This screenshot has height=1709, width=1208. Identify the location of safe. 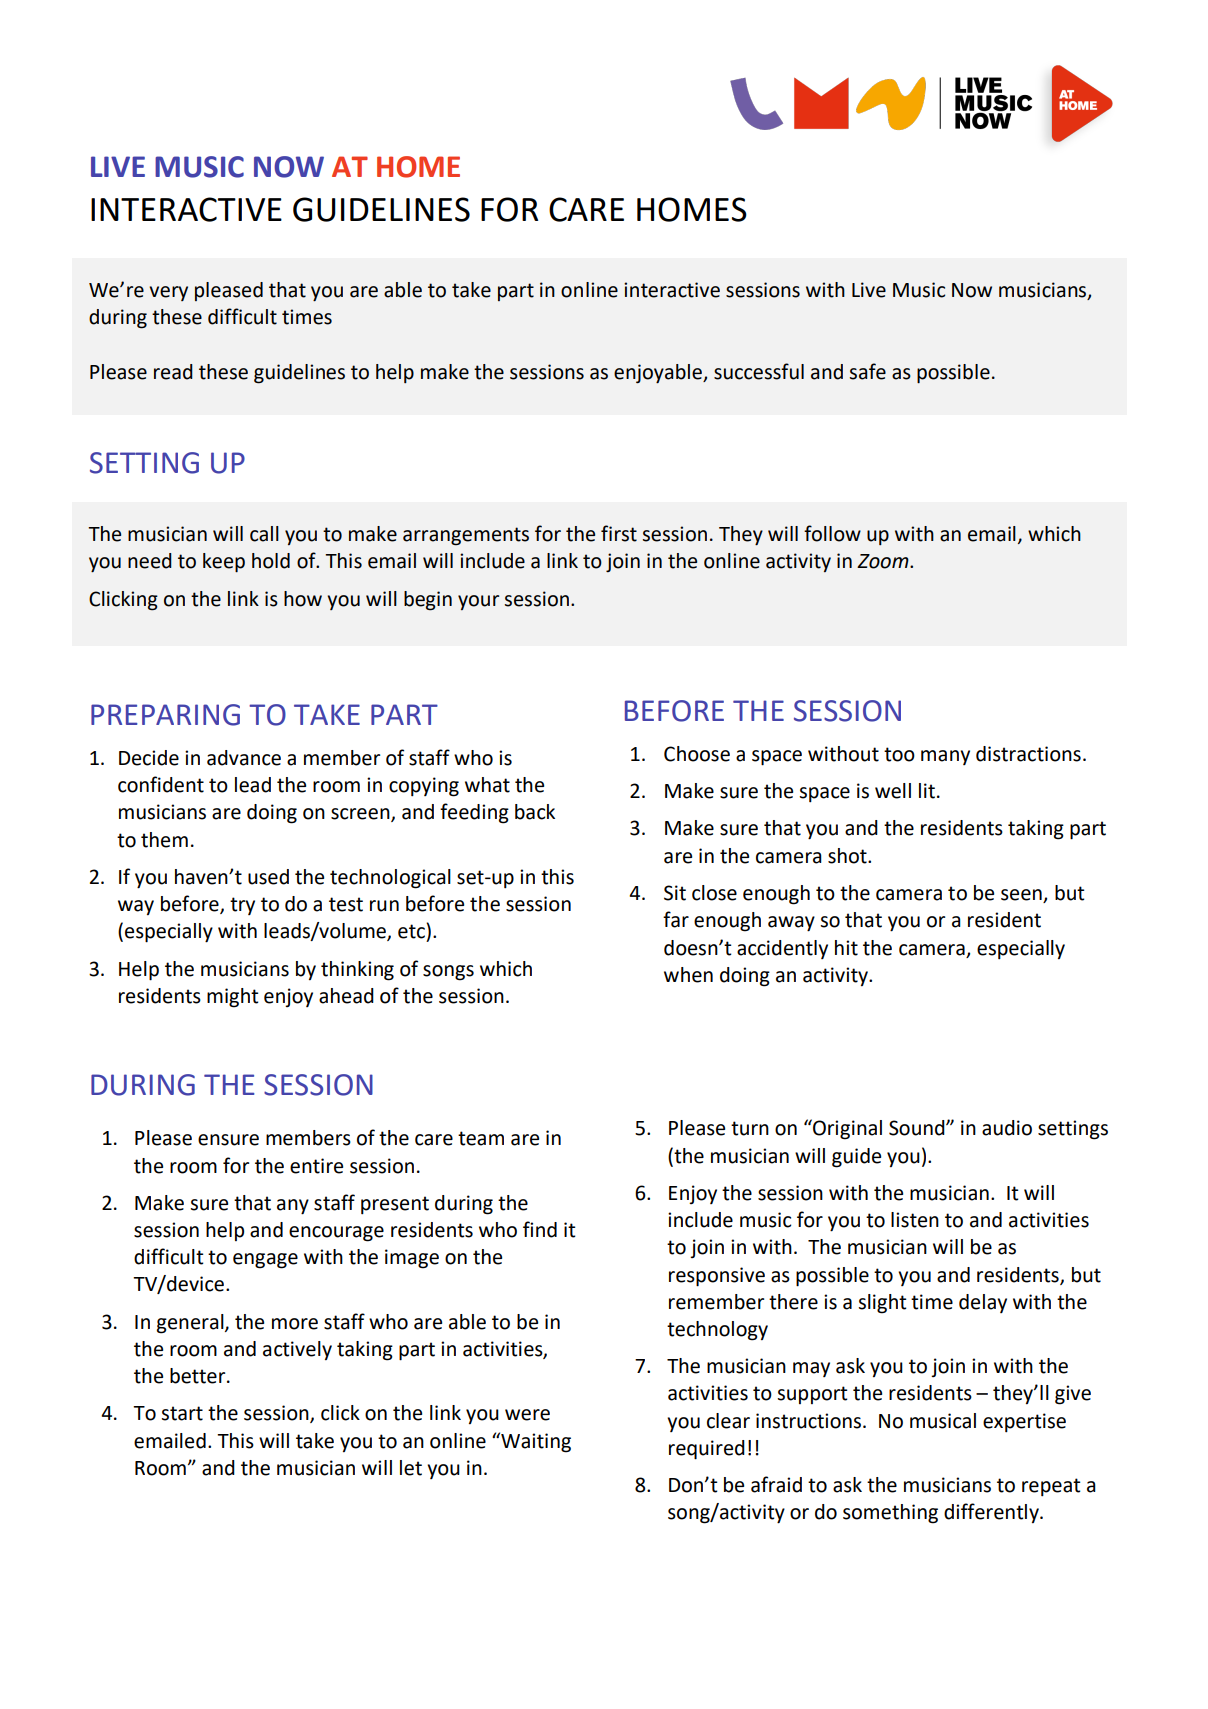
(868, 371).
